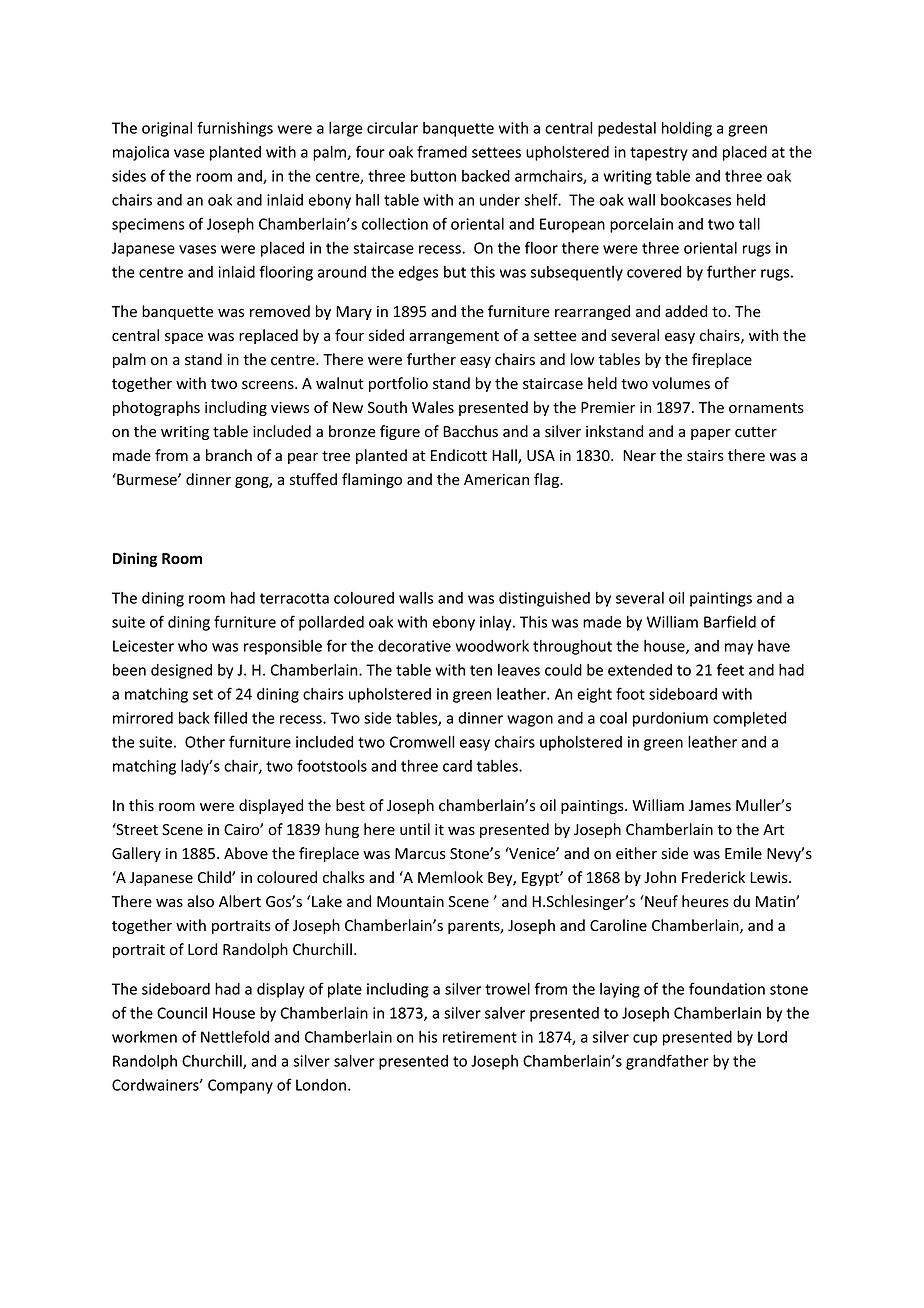 Image resolution: width=924 pixels, height=1308 pixels. What do you see at coordinates (442, 151) in the image?
I see `framed` at bounding box center [442, 151].
